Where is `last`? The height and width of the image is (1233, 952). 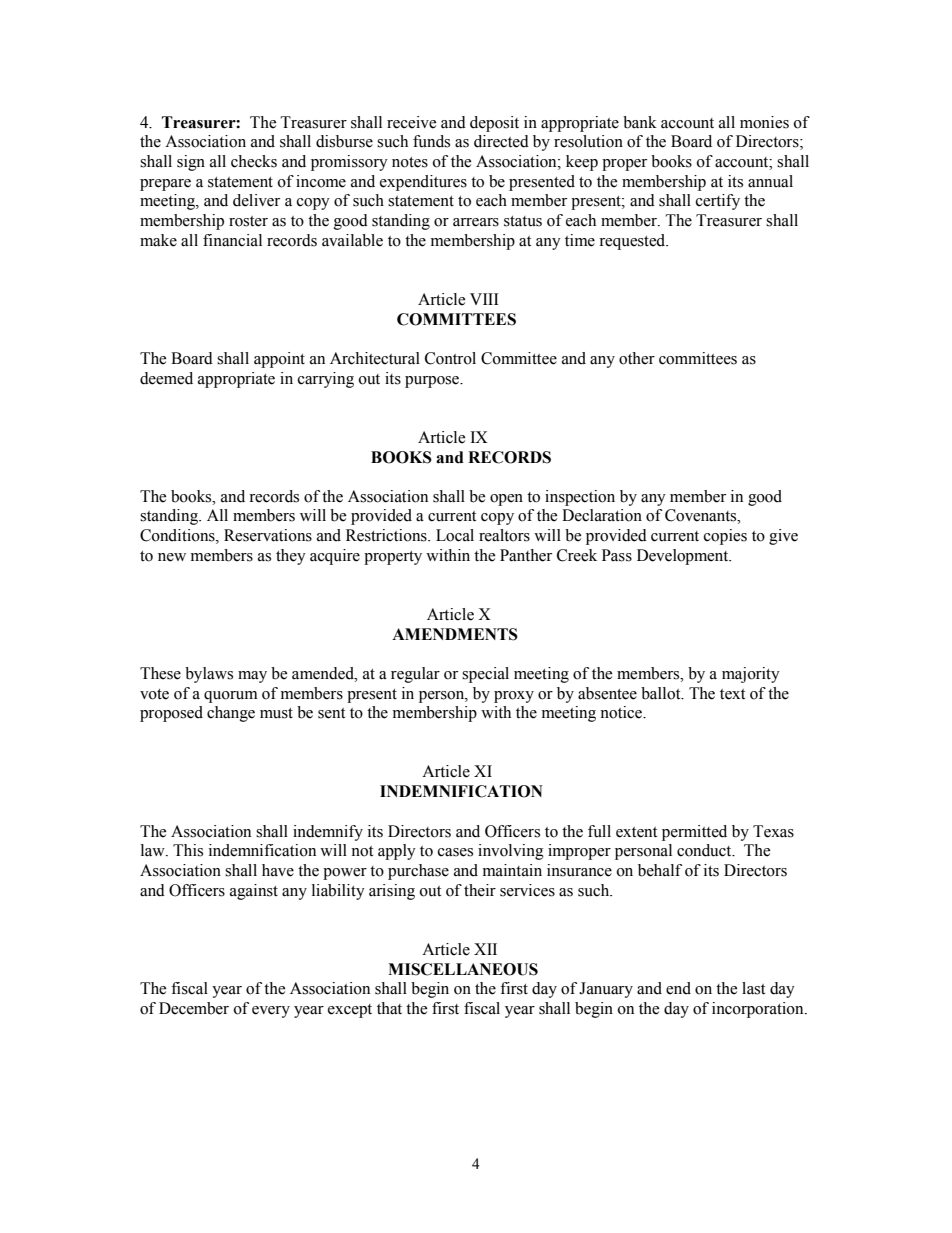
last is located at coordinates (753, 988).
